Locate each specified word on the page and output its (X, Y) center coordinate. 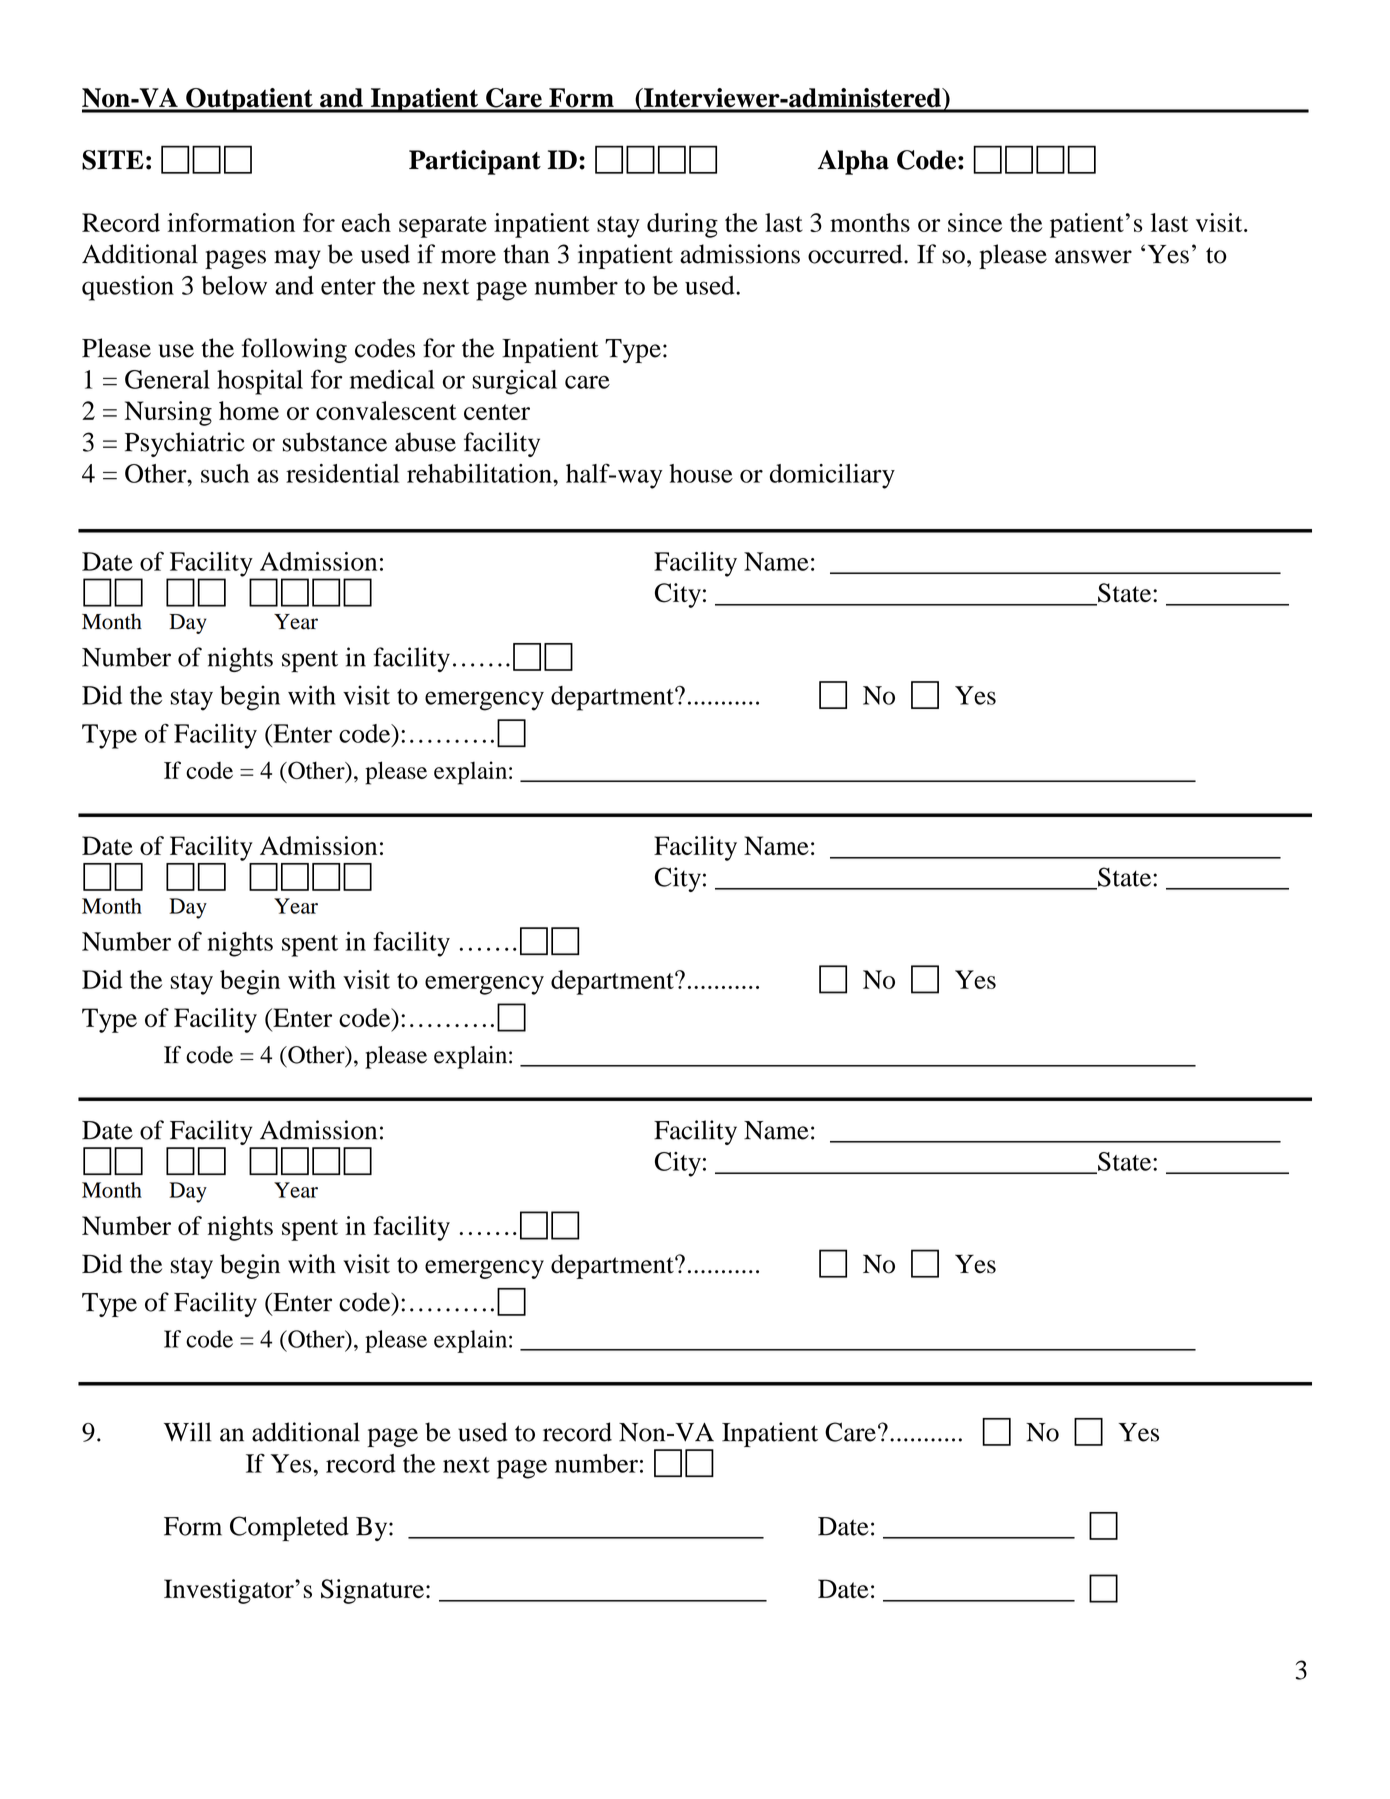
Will (188, 1432)
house (701, 473)
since (975, 222)
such (225, 473)
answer (1093, 257)
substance (335, 442)
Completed (289, 1528)
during (682, 225)
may (297, 259)
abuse (425, 442)
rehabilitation (480, 473)
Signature (372, 1591)
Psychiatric (185, 444)
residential (342, 473)
